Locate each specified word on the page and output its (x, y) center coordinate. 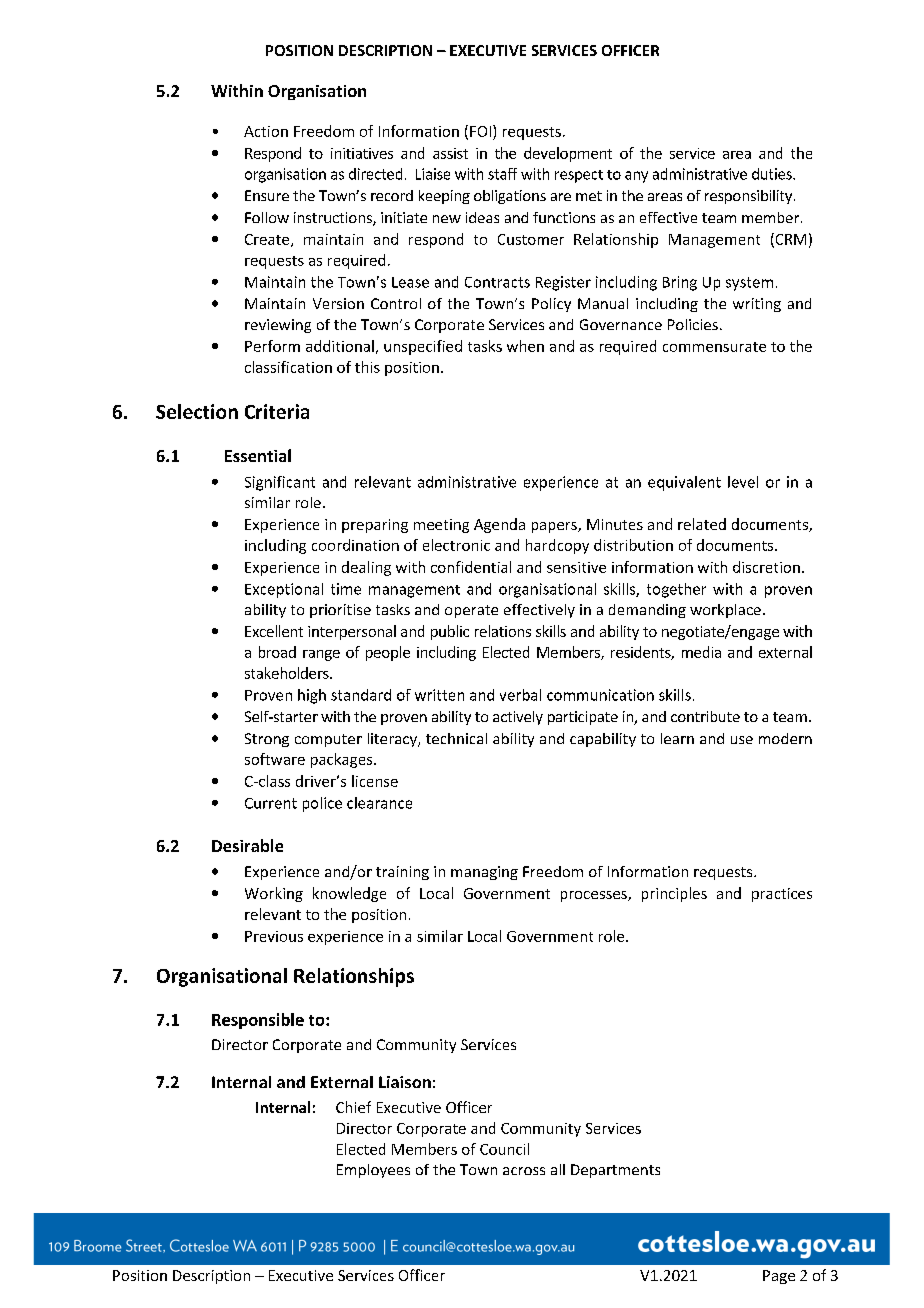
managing (484, 873)
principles (674, 894)
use (742, 740)
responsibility (750, 197)
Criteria (277, 411)
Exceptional (284, 590)
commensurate (714, 347)
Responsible (258, 1021)
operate (471, 611)
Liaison (405, 1082)
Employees (373, 1171)
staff (502, 174)
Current (271, 803)
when (525, 346)
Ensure (267, 195)
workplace (725, 611)
